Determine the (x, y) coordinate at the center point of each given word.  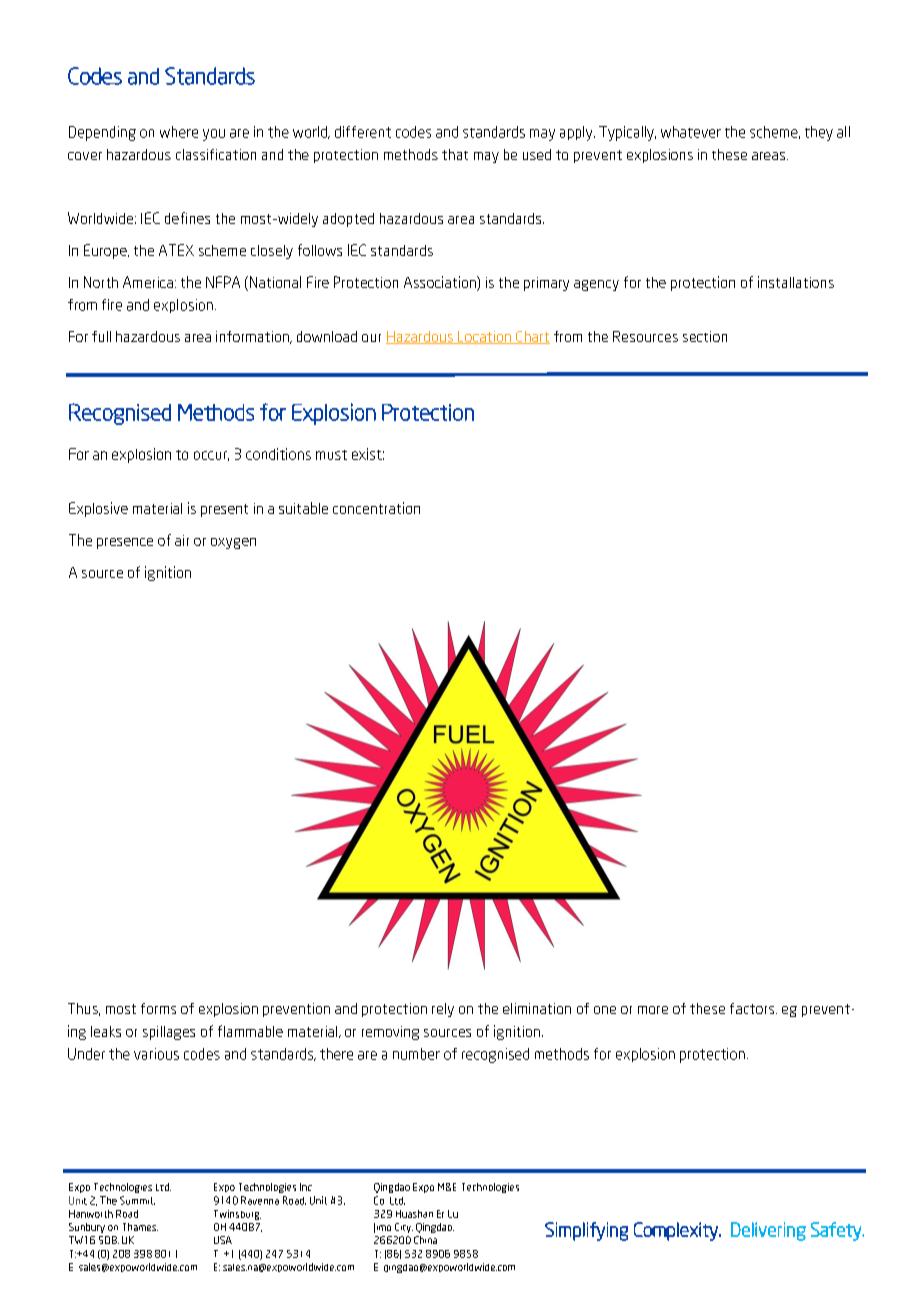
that (455, 154)
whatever (691, 132)
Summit (137, 1200)
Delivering (768, 1231)
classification (216, 154)
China (425, 1240)
